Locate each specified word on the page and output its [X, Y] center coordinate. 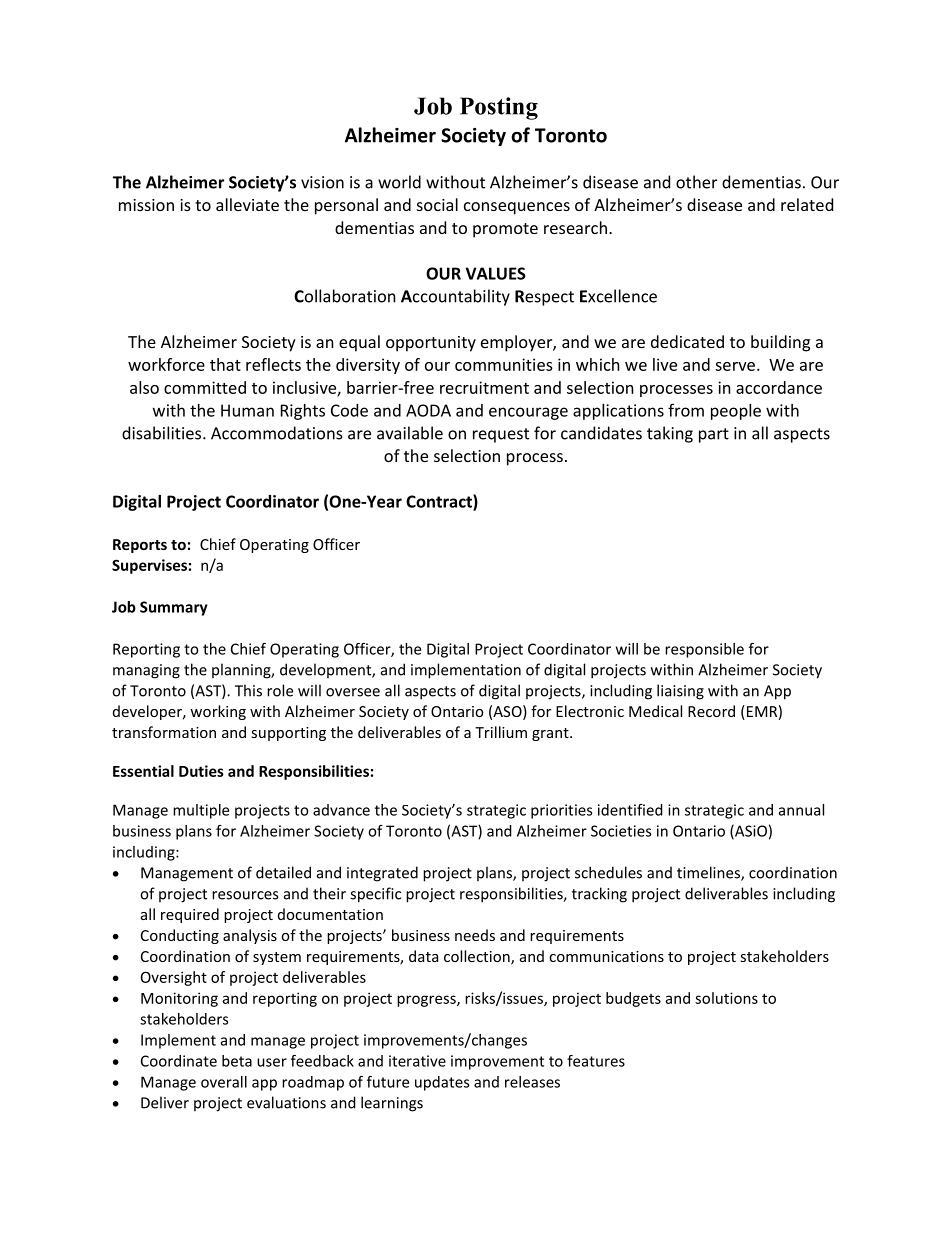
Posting [499, 108]
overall [224, 1082]
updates [442, 1083]
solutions [726, 998]
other [696, 182]
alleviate [247, 204]
